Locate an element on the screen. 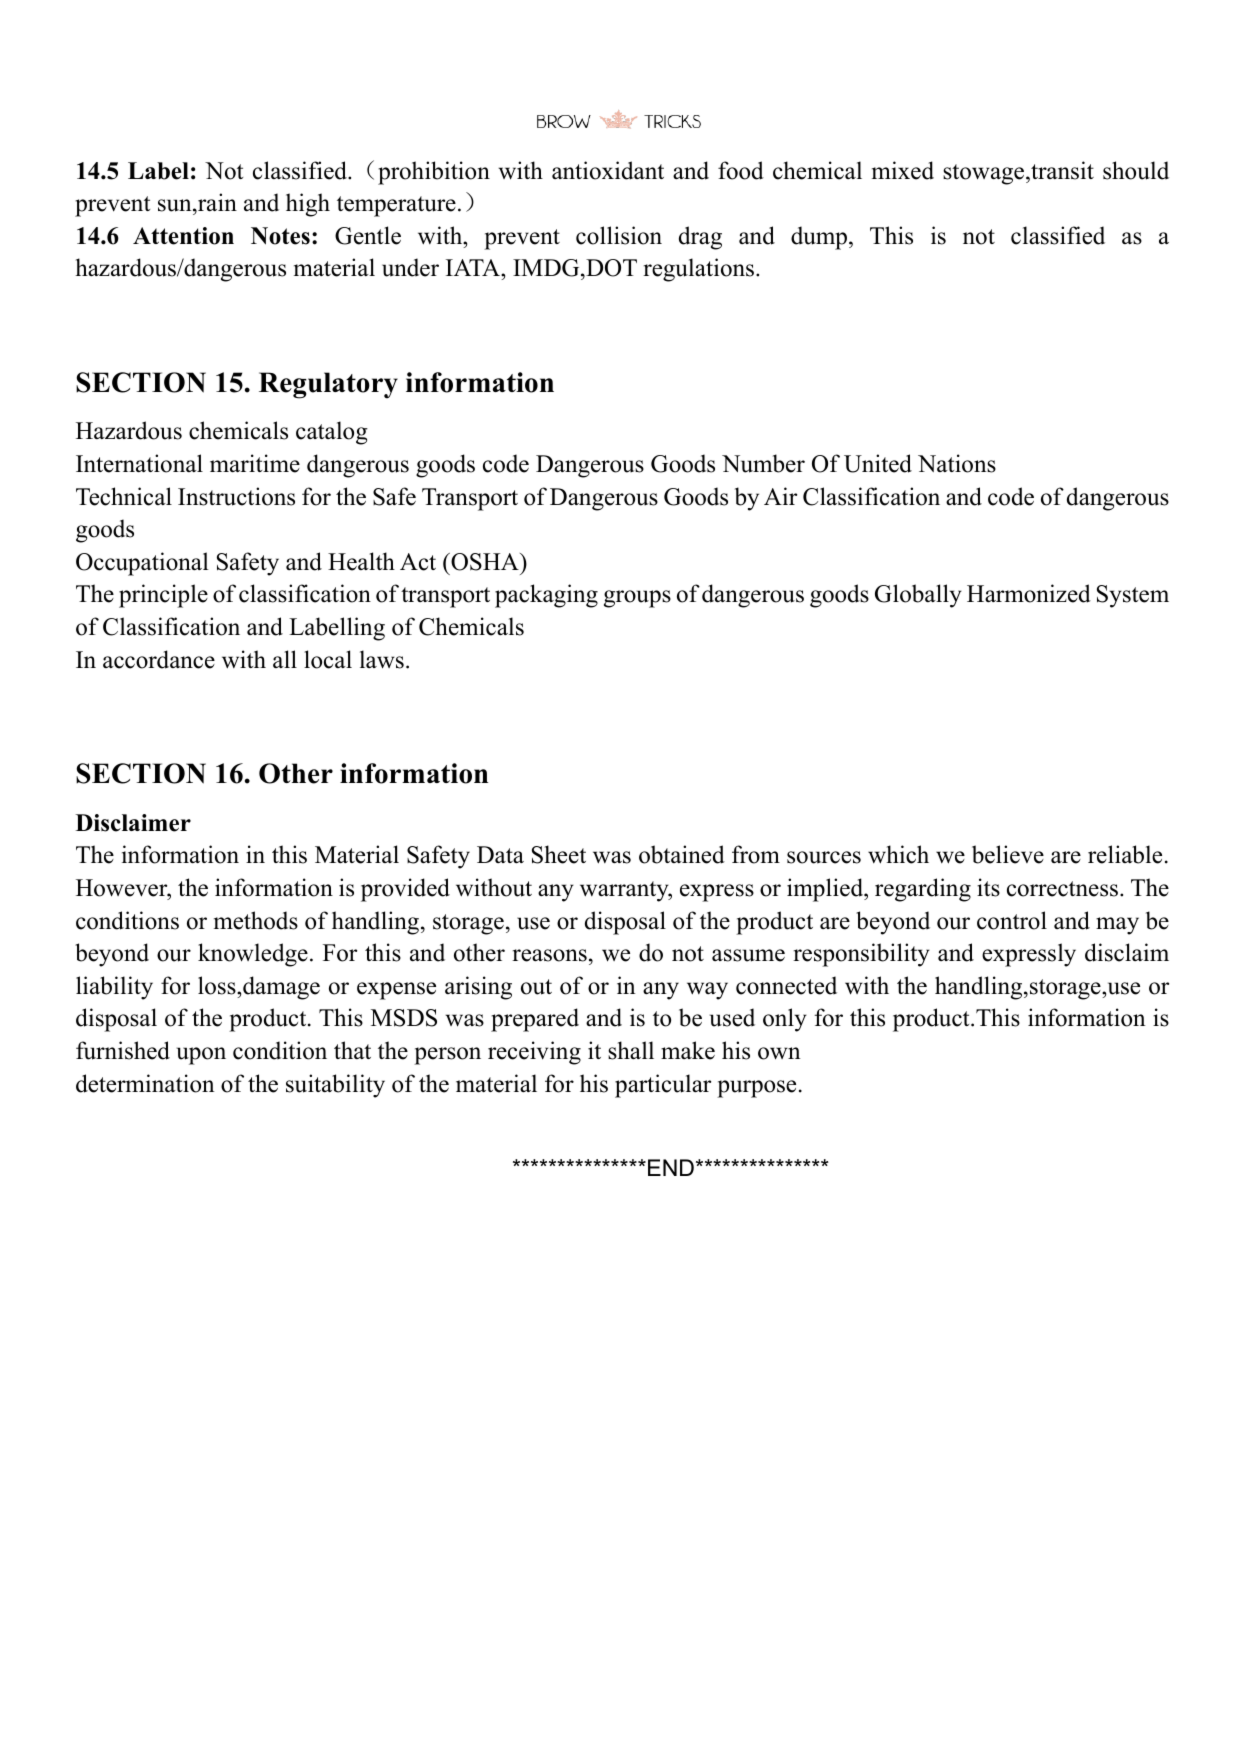 The image size is (1244, 1760). determination is located at coordinates (145, 1083).
